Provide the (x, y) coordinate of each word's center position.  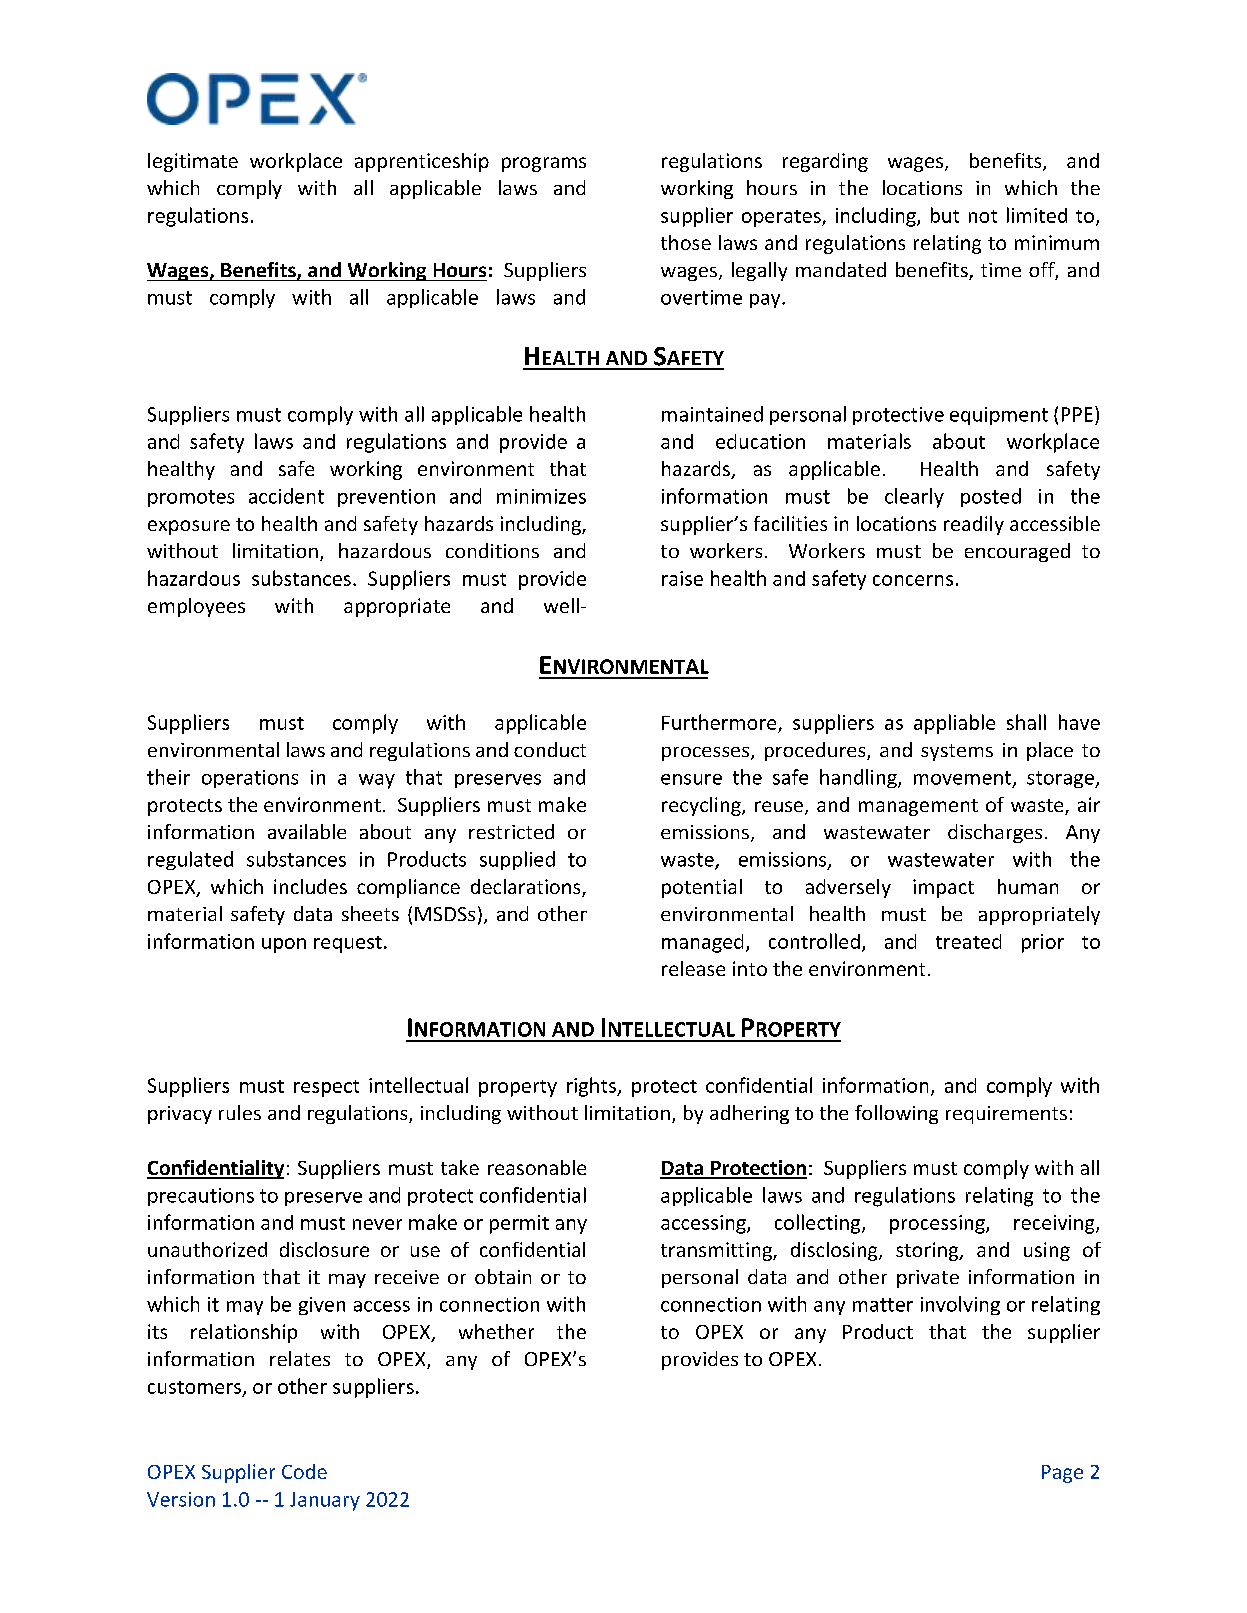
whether (496, 1331)
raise (682, 578)
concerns (913, 580)
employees (196, 607)
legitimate (193, 162)
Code (304, 1471)
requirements (1006, 1115)
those (686, 242)
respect (326, 1088)
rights (592, 1087)
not (983, 216)
